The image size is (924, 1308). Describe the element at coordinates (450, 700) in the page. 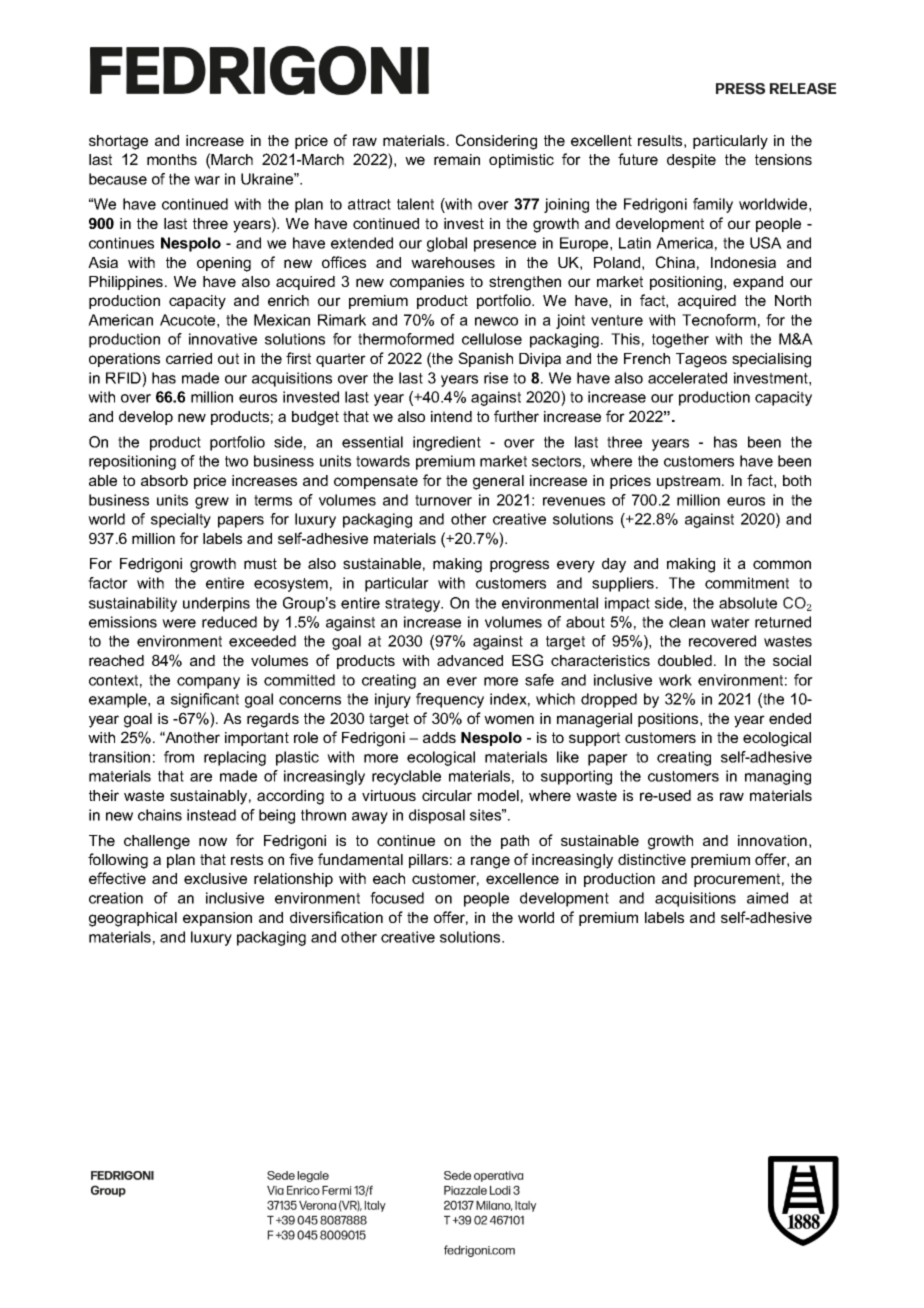

I see `frequency` at that location.
